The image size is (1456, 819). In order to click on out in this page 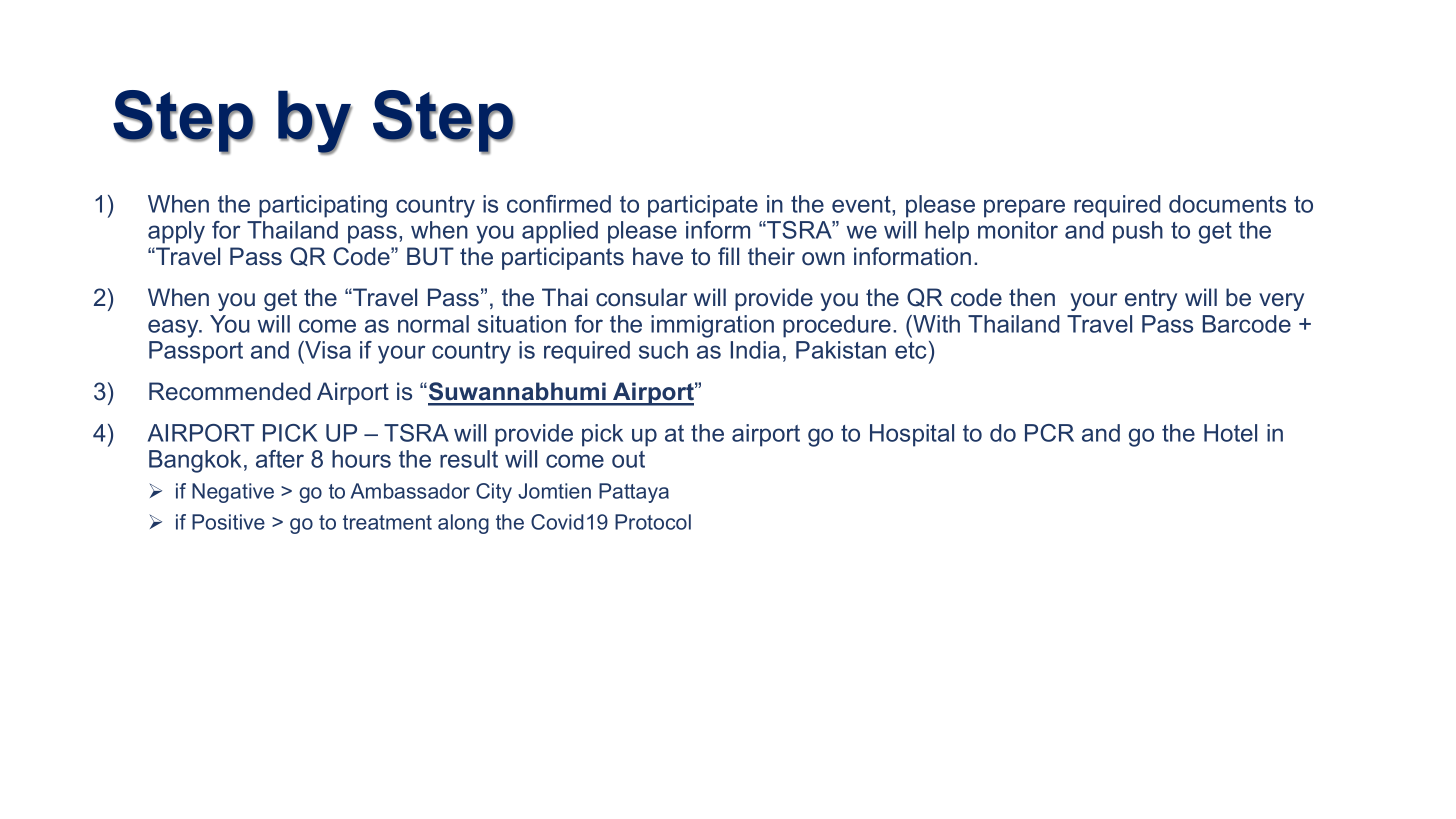, I will do `click(628, 459)`.
